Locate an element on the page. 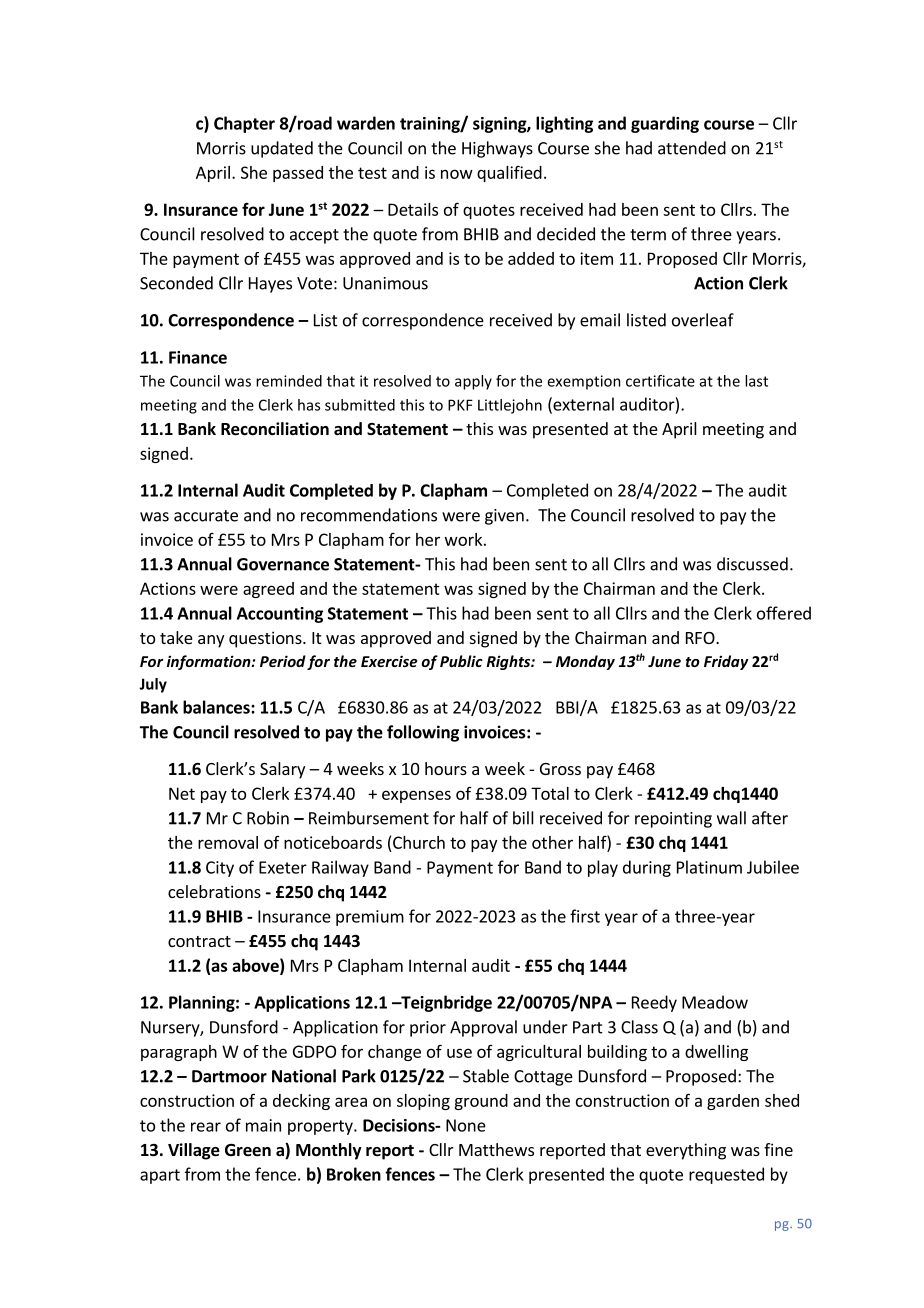 The width and height of the image is (924, 1308). attended is located at coordinates (692, 148).
